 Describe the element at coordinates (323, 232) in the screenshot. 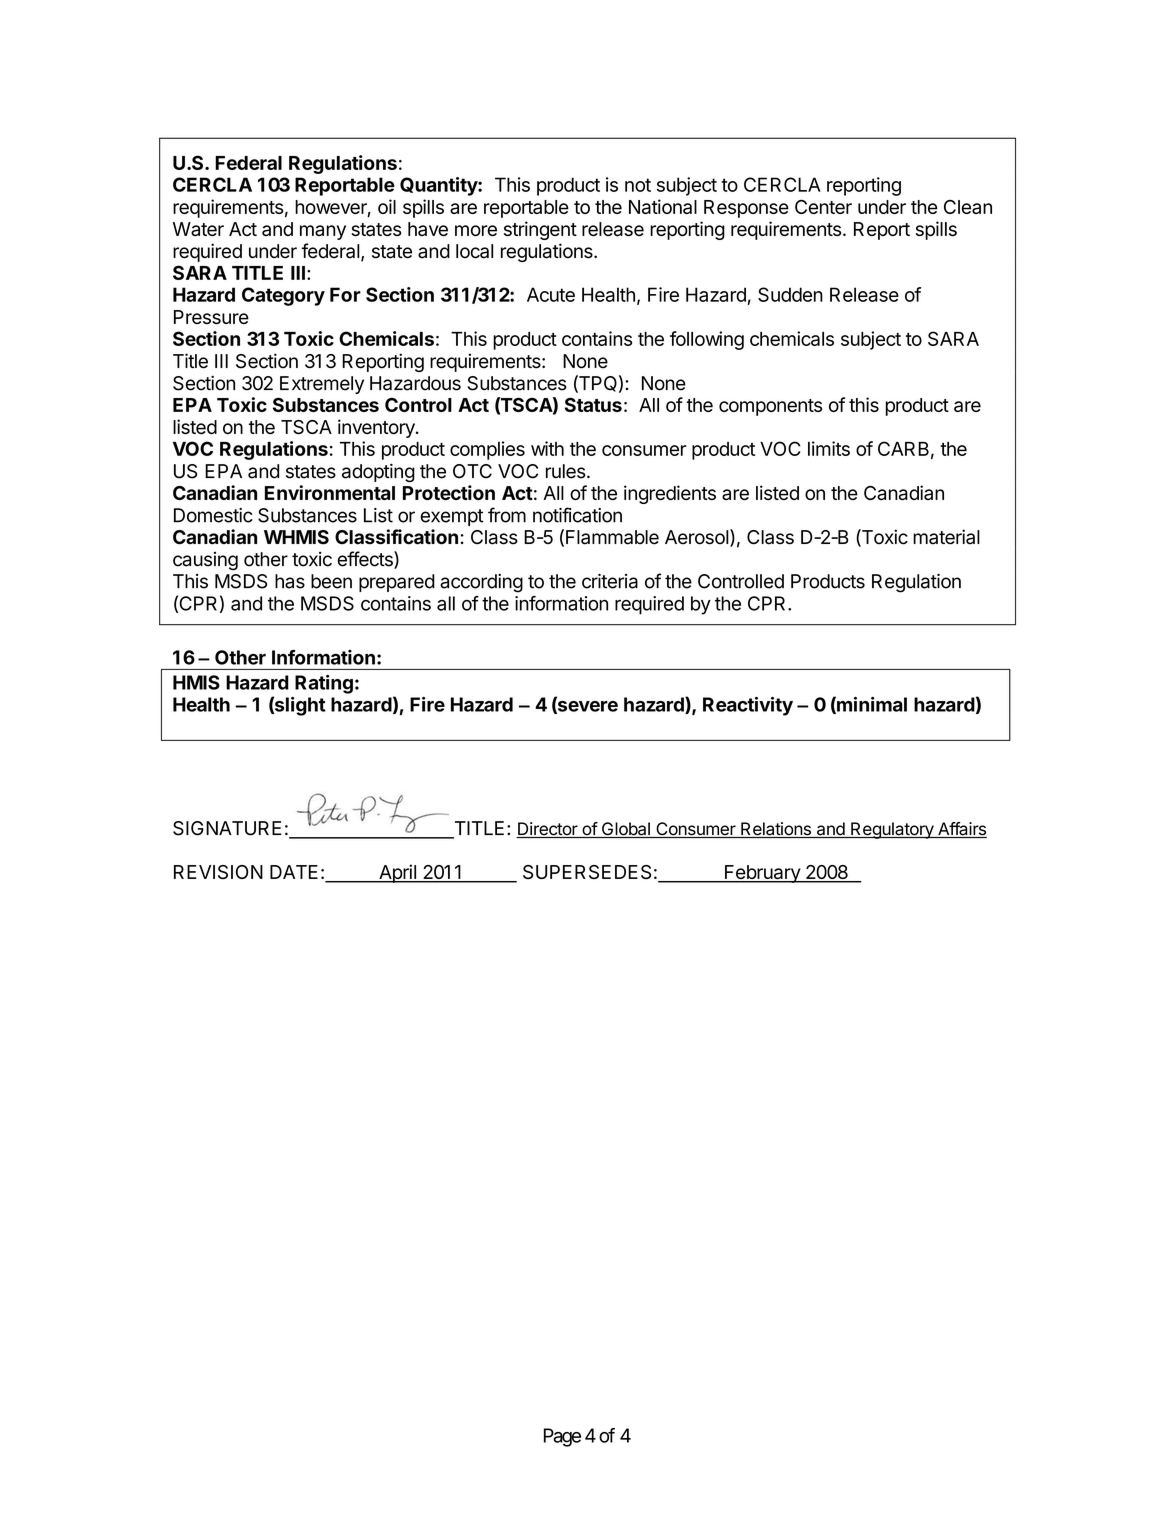

I see `many` at that location.
